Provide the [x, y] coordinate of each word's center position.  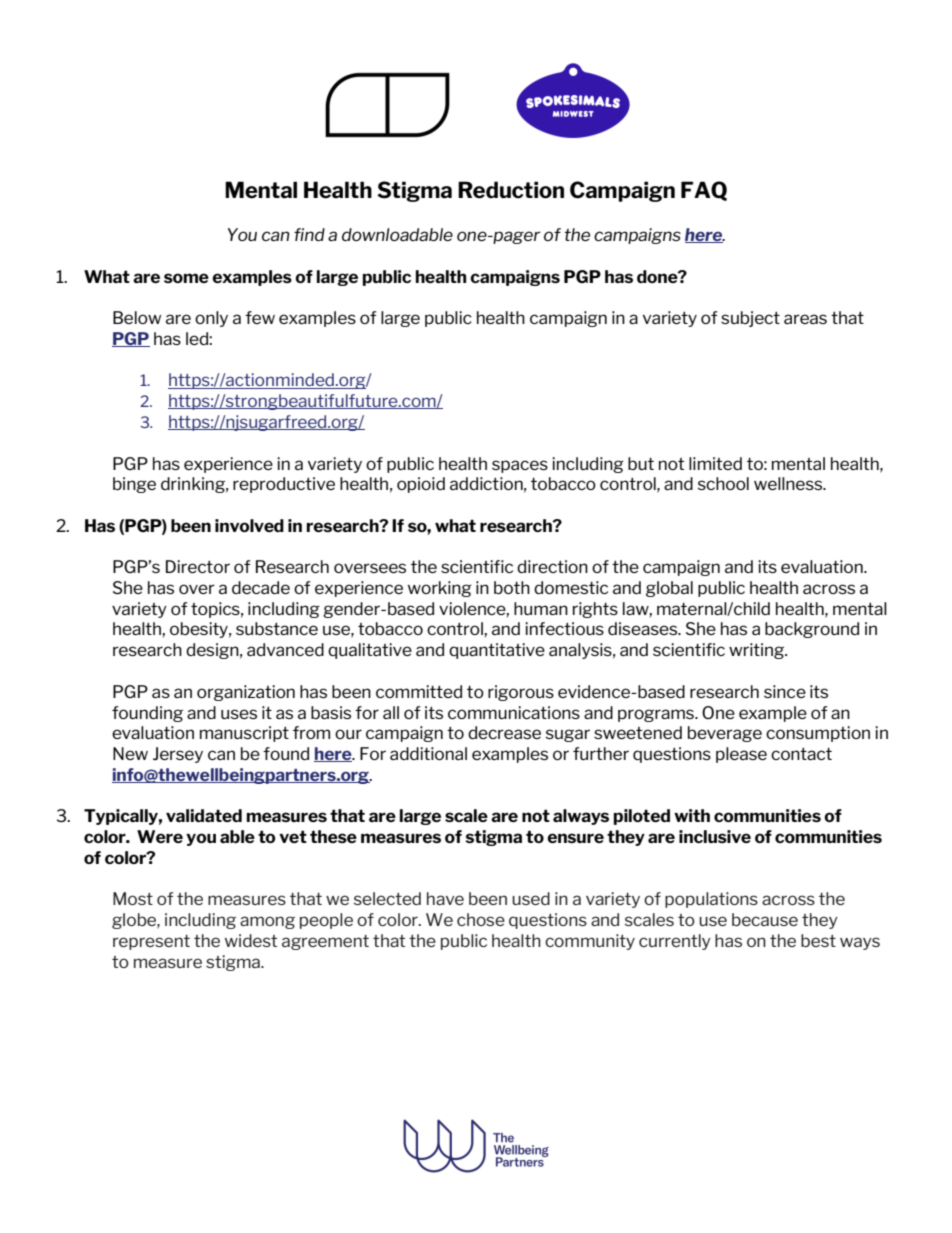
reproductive [284, 485]
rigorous [521, 693]
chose [481, 919]
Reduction [511, 190]
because [765, 919]
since [785, 691]
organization [246, 693]
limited [715, 463]
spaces [520, 466]
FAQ [704, 191]
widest [251, 940]
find [309, 234]
